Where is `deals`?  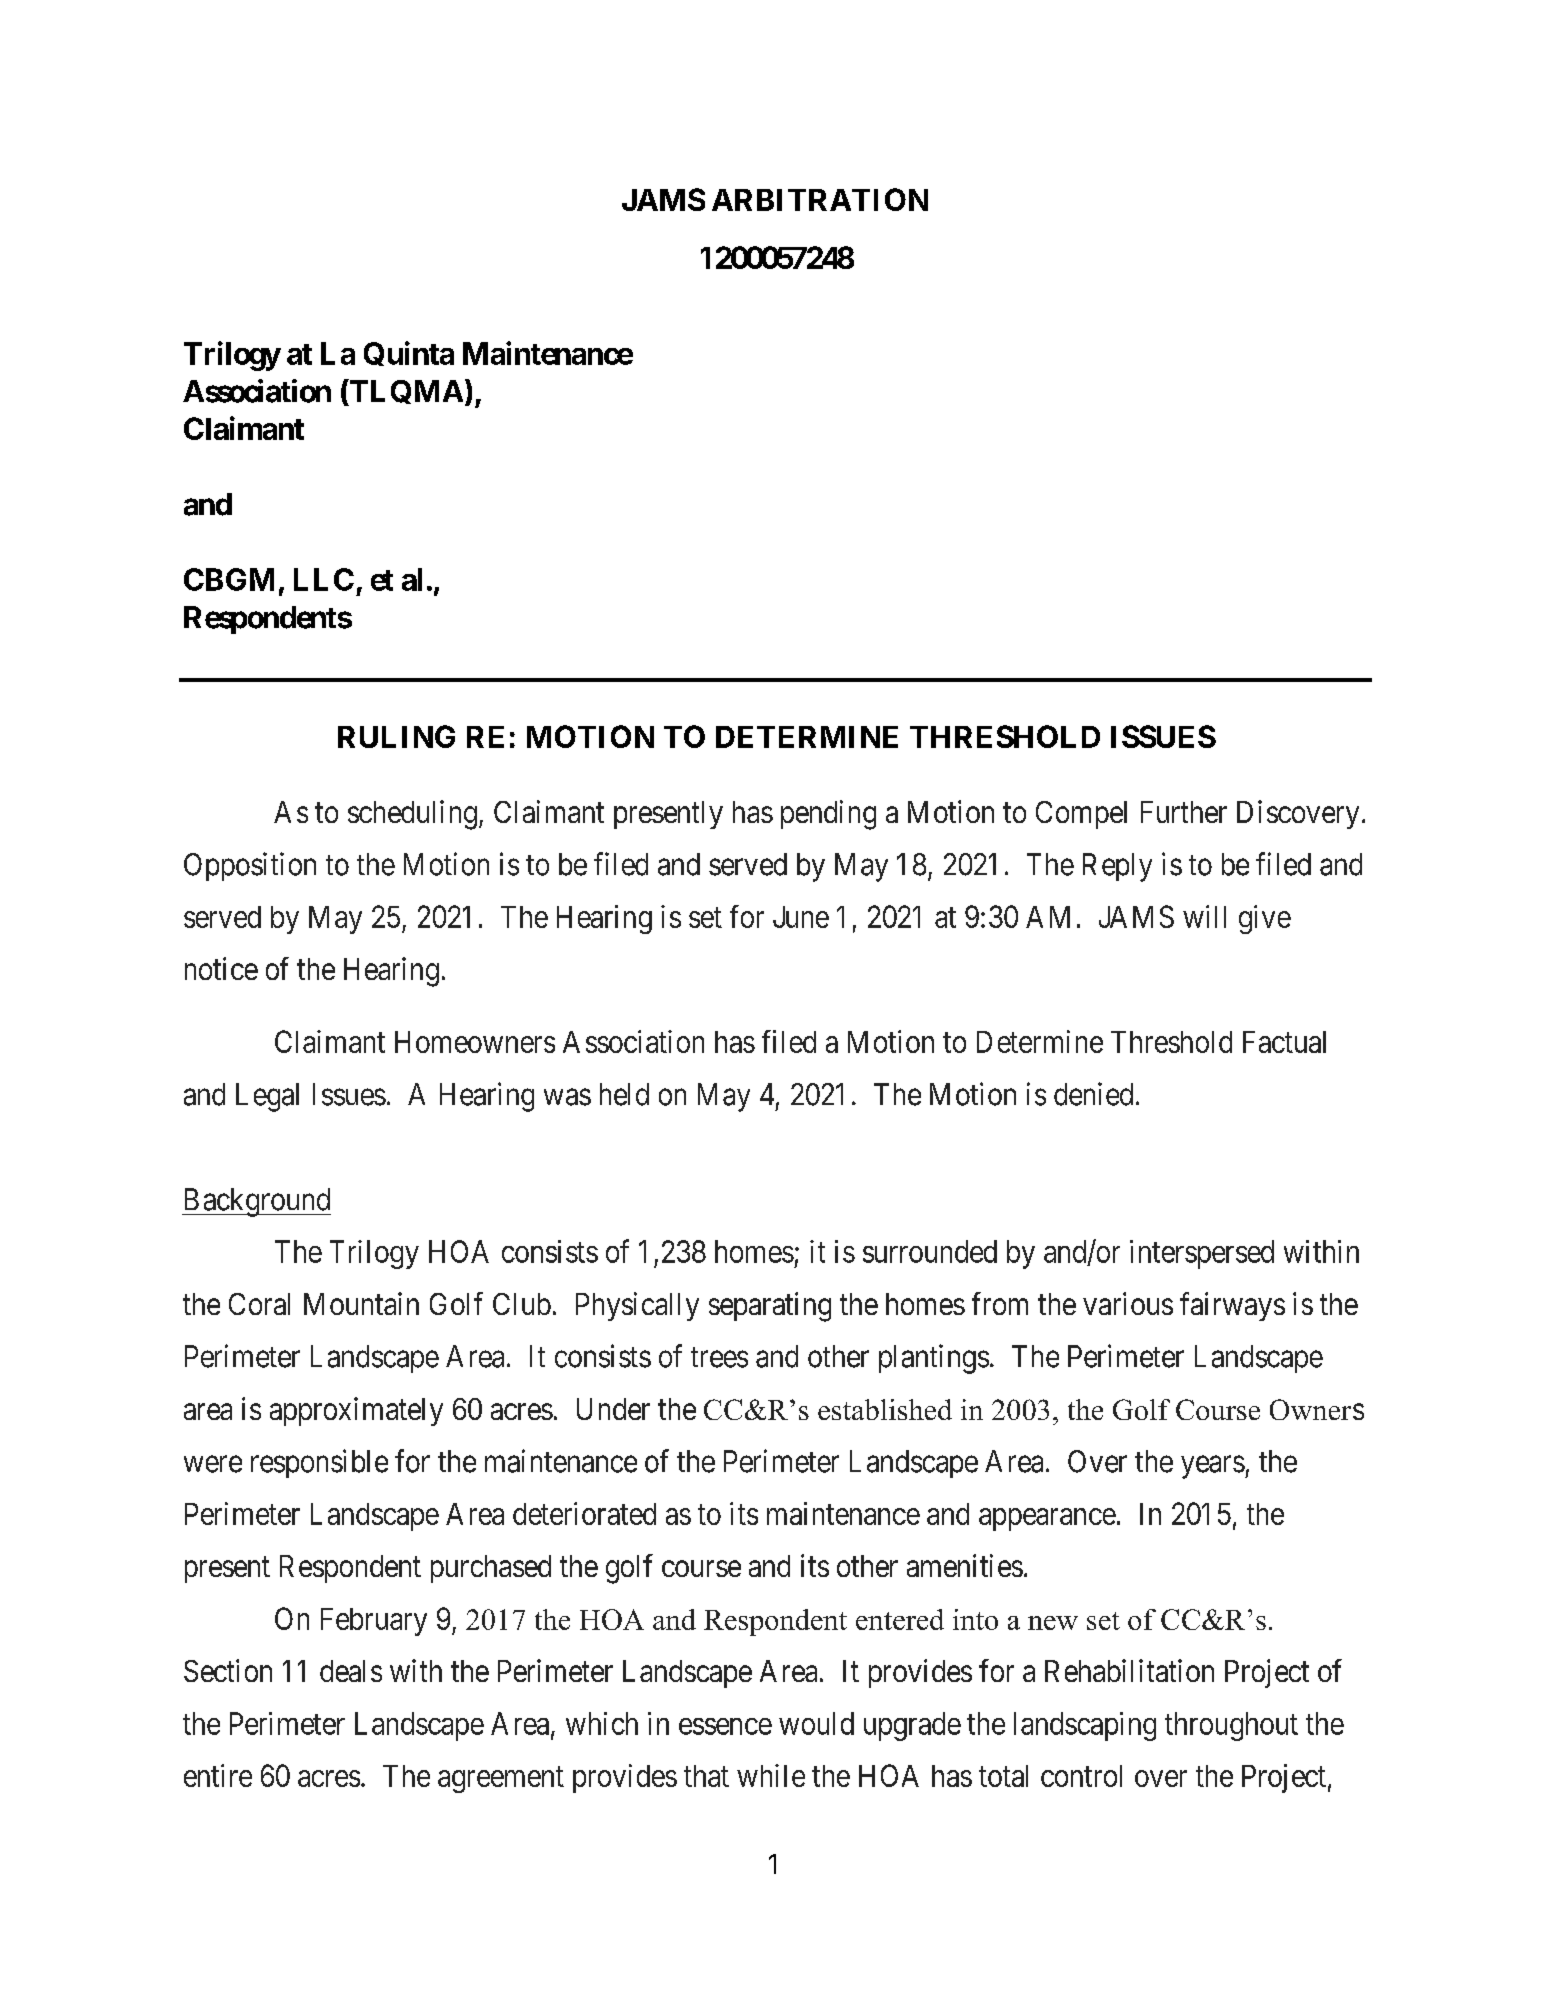
deals is located at coordinates (351, 1671).
